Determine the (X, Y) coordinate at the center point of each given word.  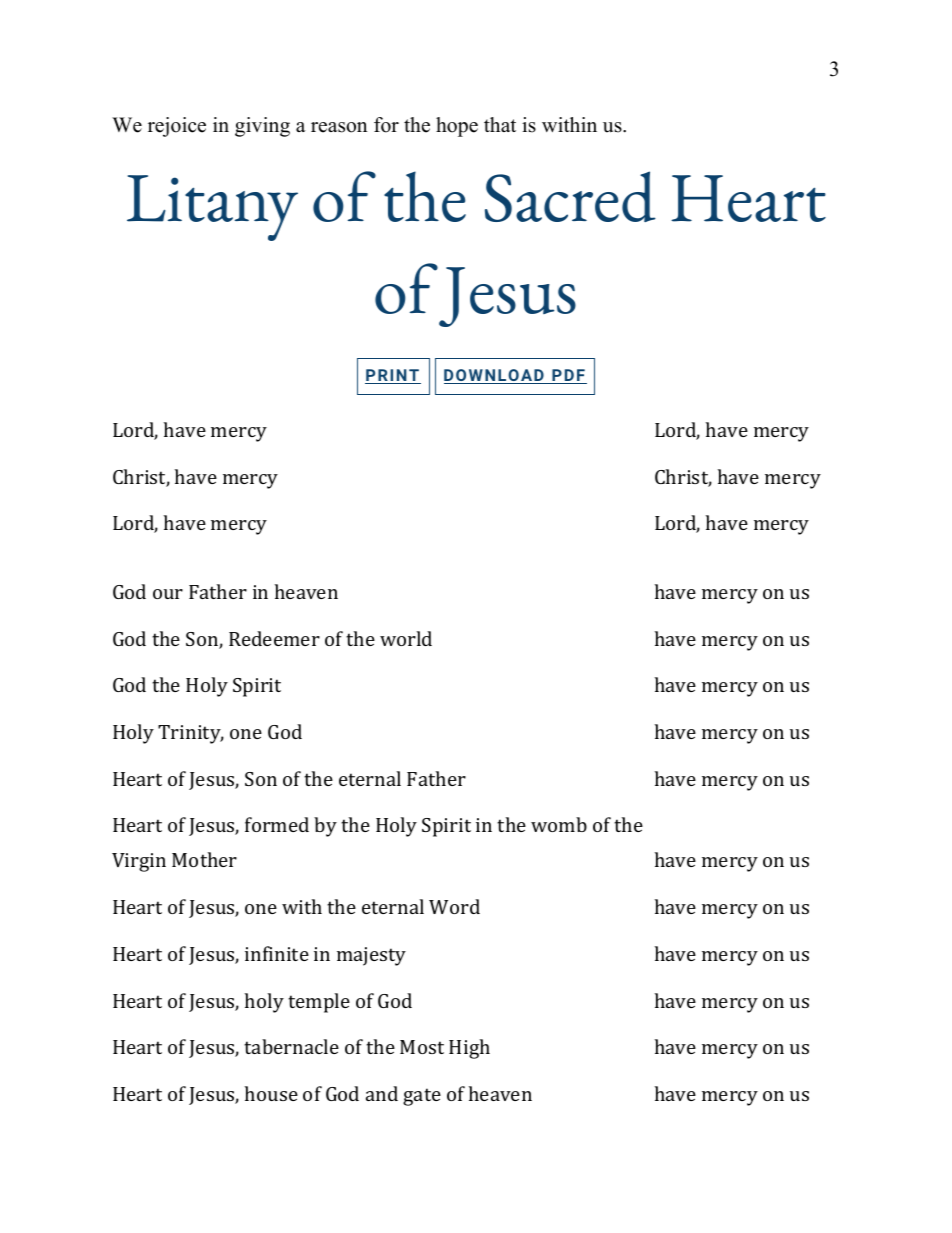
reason (339, 127)
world (406, 638)
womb (559, 824)
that (500, 124)
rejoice (177, 127)
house (271, 1093)
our (168, 594)
